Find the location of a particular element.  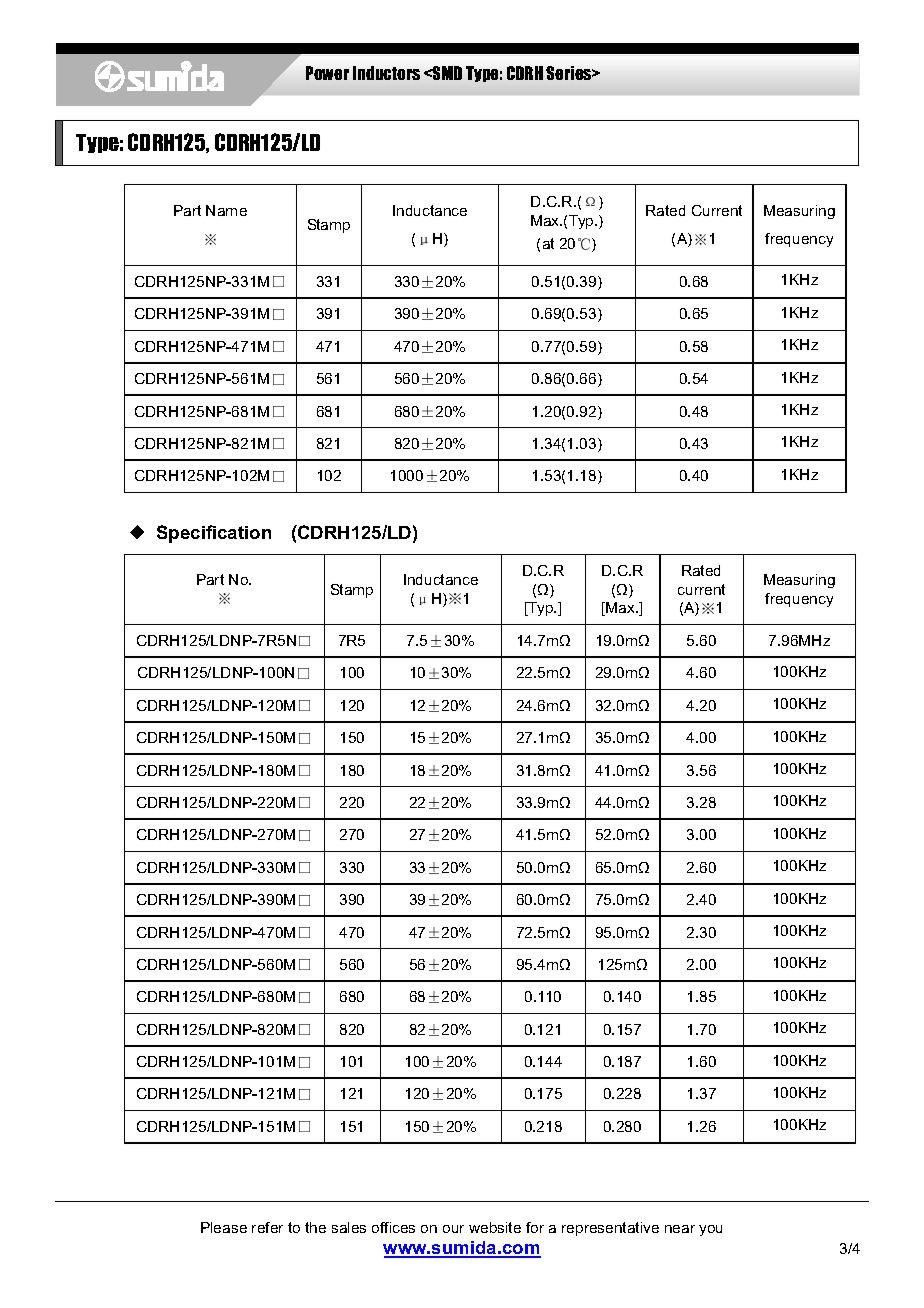

Specification is located at coordinates (214, 534).
